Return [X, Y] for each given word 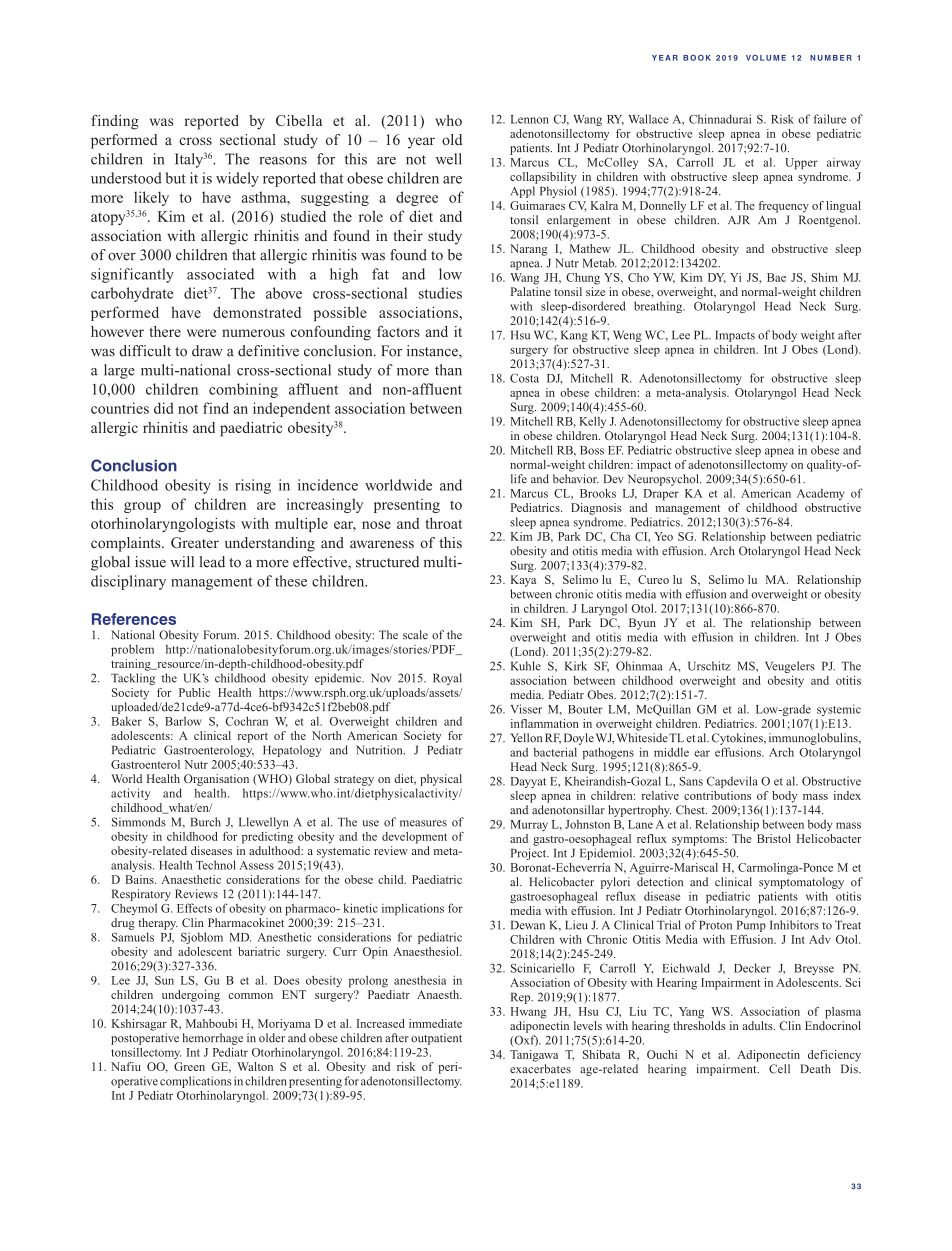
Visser [526, 709]
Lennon [530, 119]
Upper [801, 164]
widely [237, 179]
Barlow [183, 721]
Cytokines [738, 739]
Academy [821, 494]
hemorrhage [213, 1039]
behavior [576, 479]
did [163, 408]
